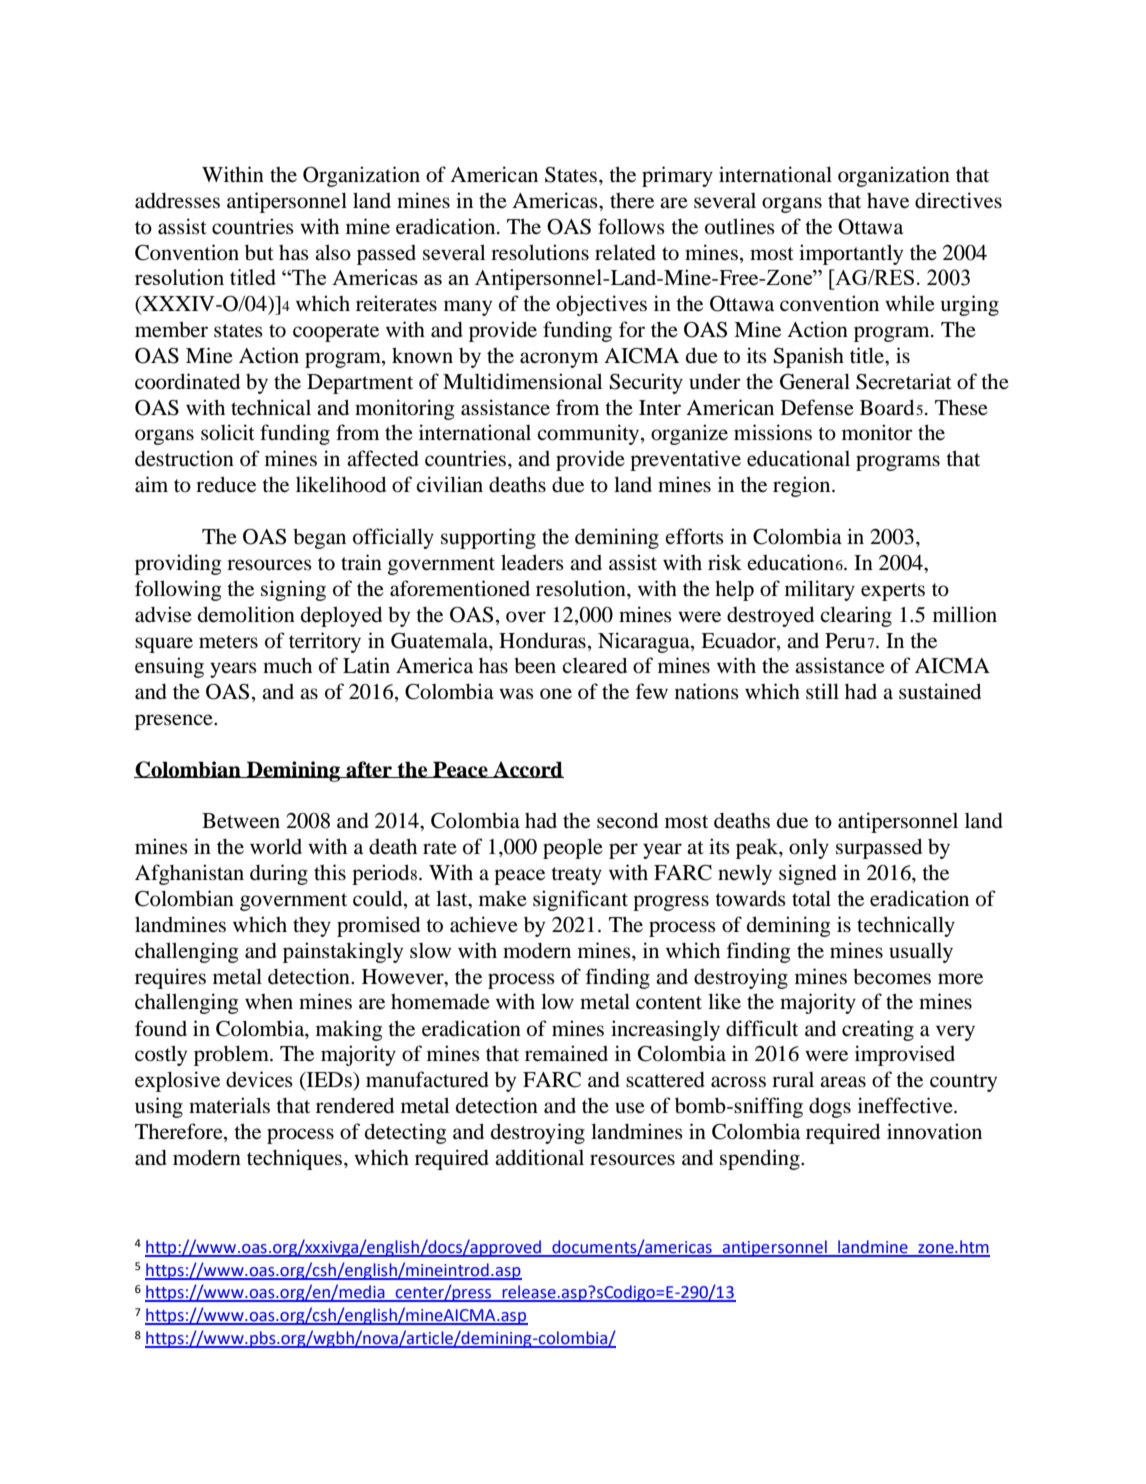  What do you see at coordinates (229, 1105) in the page?
I see `materials` at bounding box center [229, 1105].
